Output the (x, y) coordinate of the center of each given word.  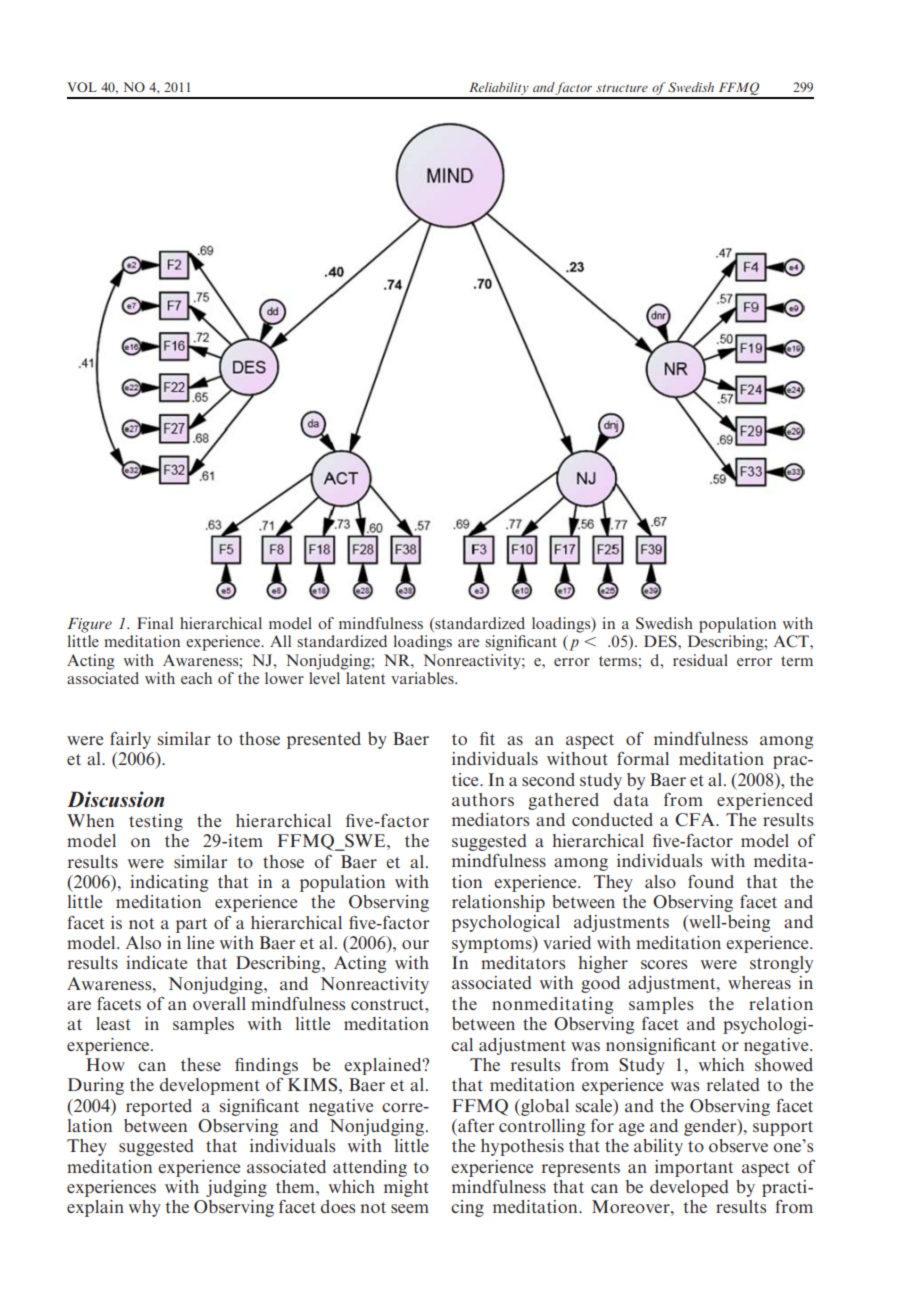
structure (622, 88)
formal (643, 758)
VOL (82, 87)
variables (423, 678)
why (145, 1208)
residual (700, 660)
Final (155, 623)
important (694, 1168)
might (406, 1188)
